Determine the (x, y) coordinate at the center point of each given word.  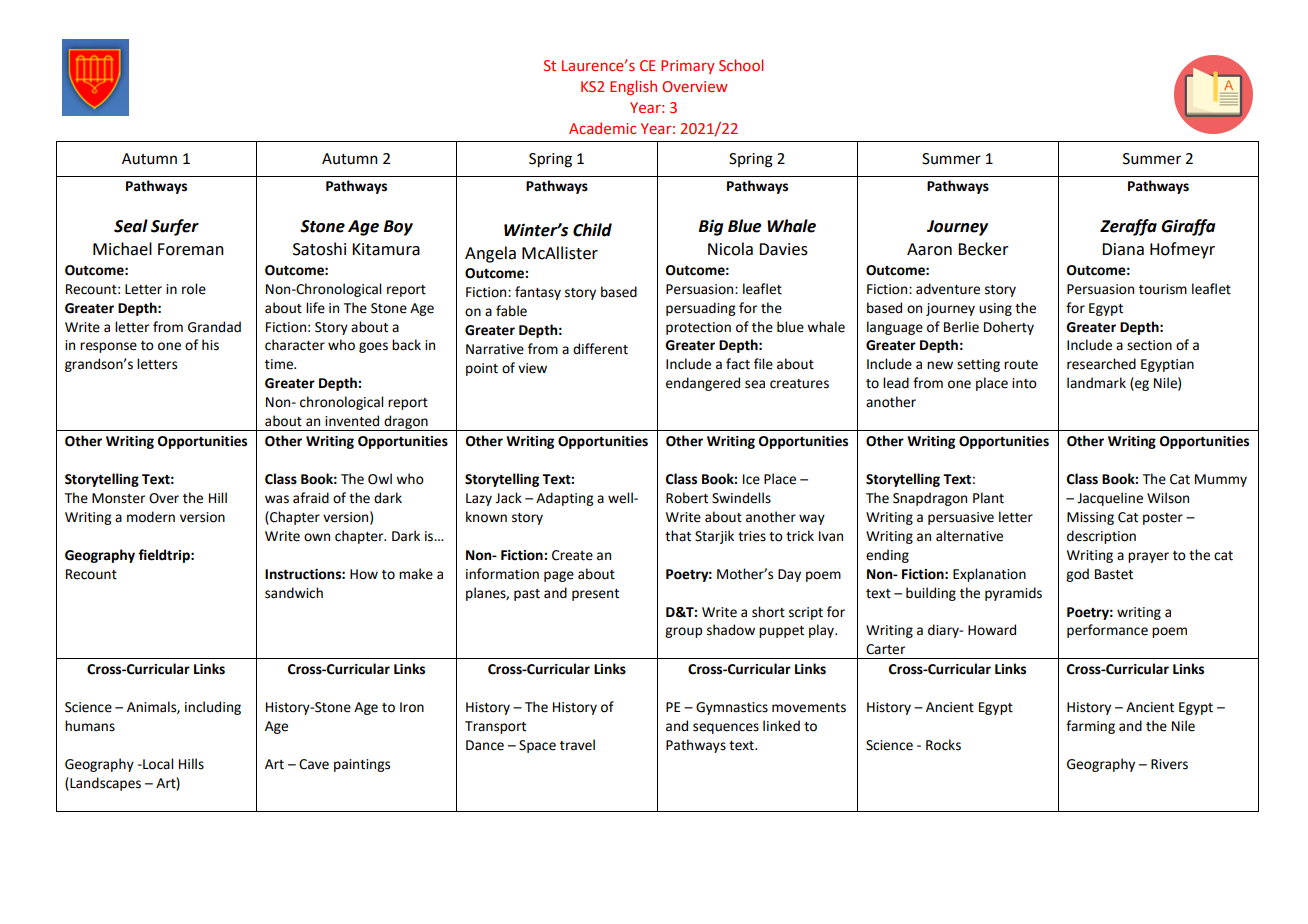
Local (157, 764)
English (633, 87)
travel (577, 745)
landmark (1096, 383)
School (741, 65)
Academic (602, 128)
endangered (703, 384)
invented (352, 421)
